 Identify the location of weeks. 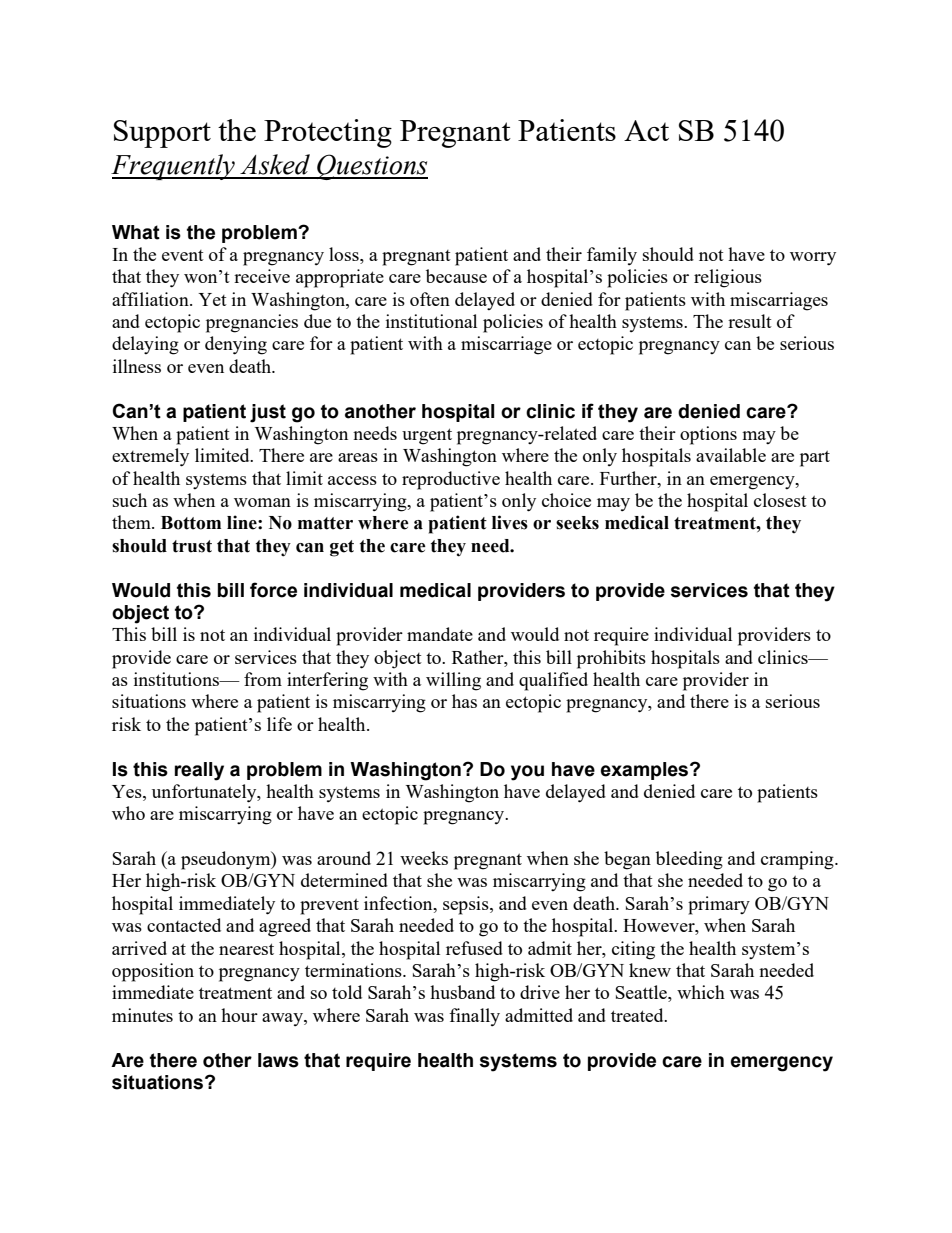
(424, 858).
